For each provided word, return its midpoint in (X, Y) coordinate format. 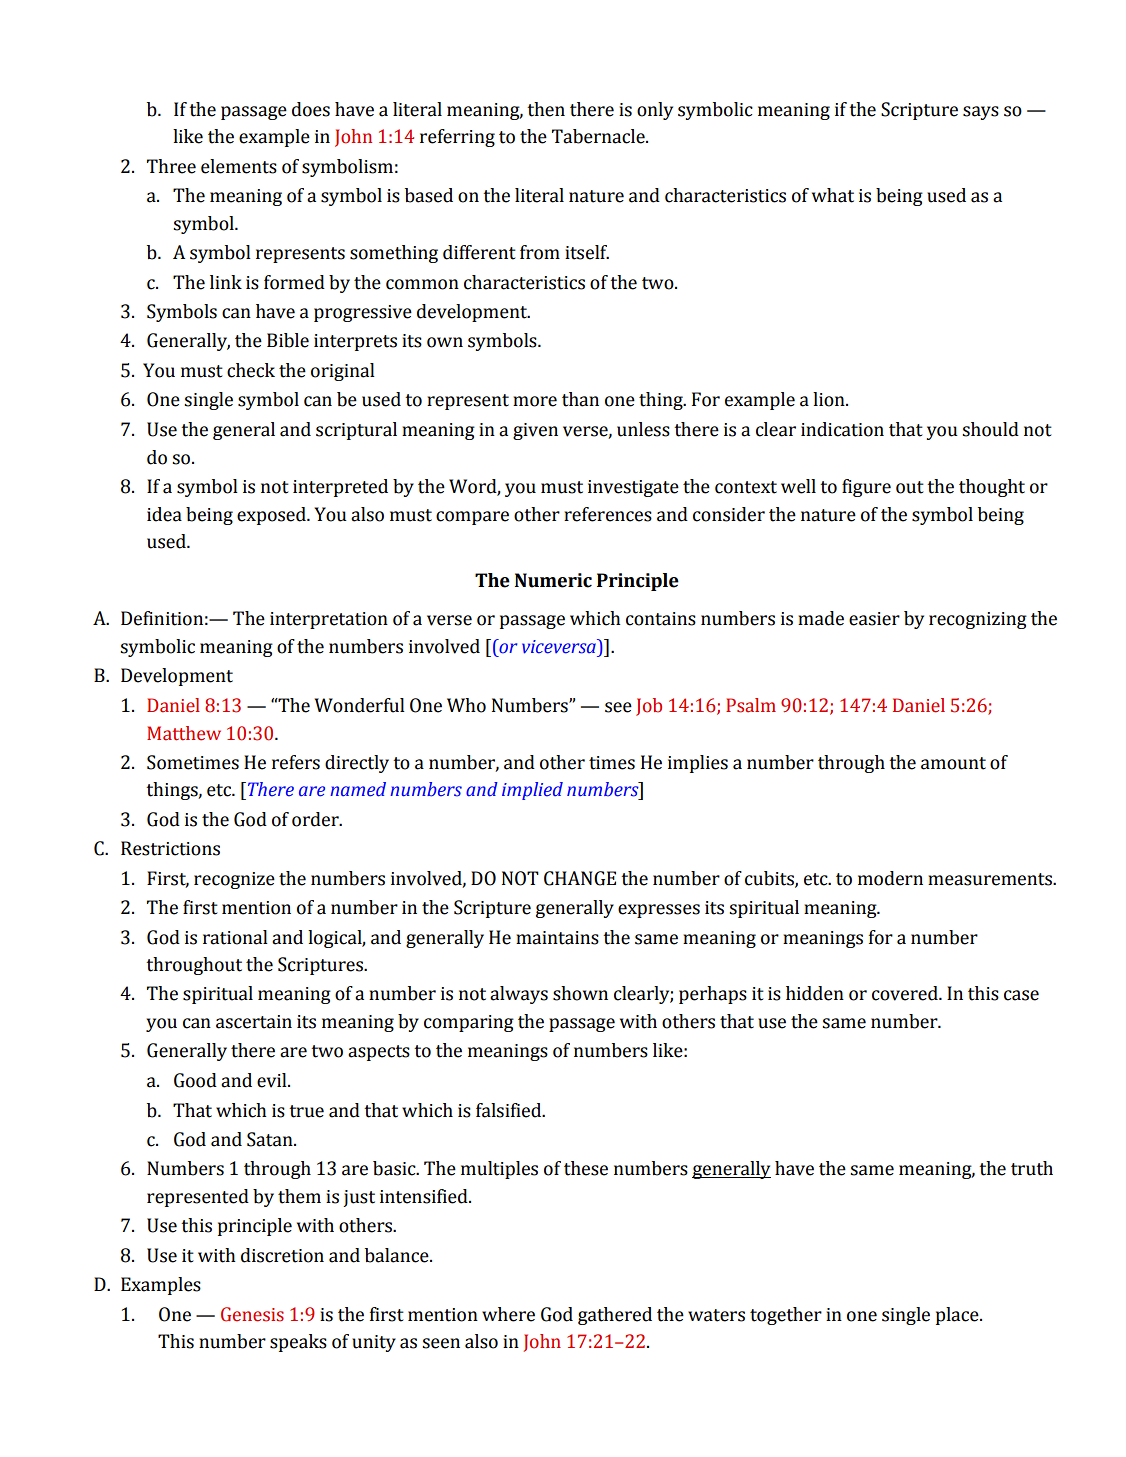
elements (239, 166)
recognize (234, 880)
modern (890, 878)
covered (906, 993)
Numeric (553, 580)
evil (273, 1080)
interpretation (329, 620)
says (981, 113)
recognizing (978, 620)
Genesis (252, 1314)
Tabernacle (599, 136)
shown (580, 993)
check (251, 370)
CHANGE (580, 878)
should (990, 429)
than (580, 399)
